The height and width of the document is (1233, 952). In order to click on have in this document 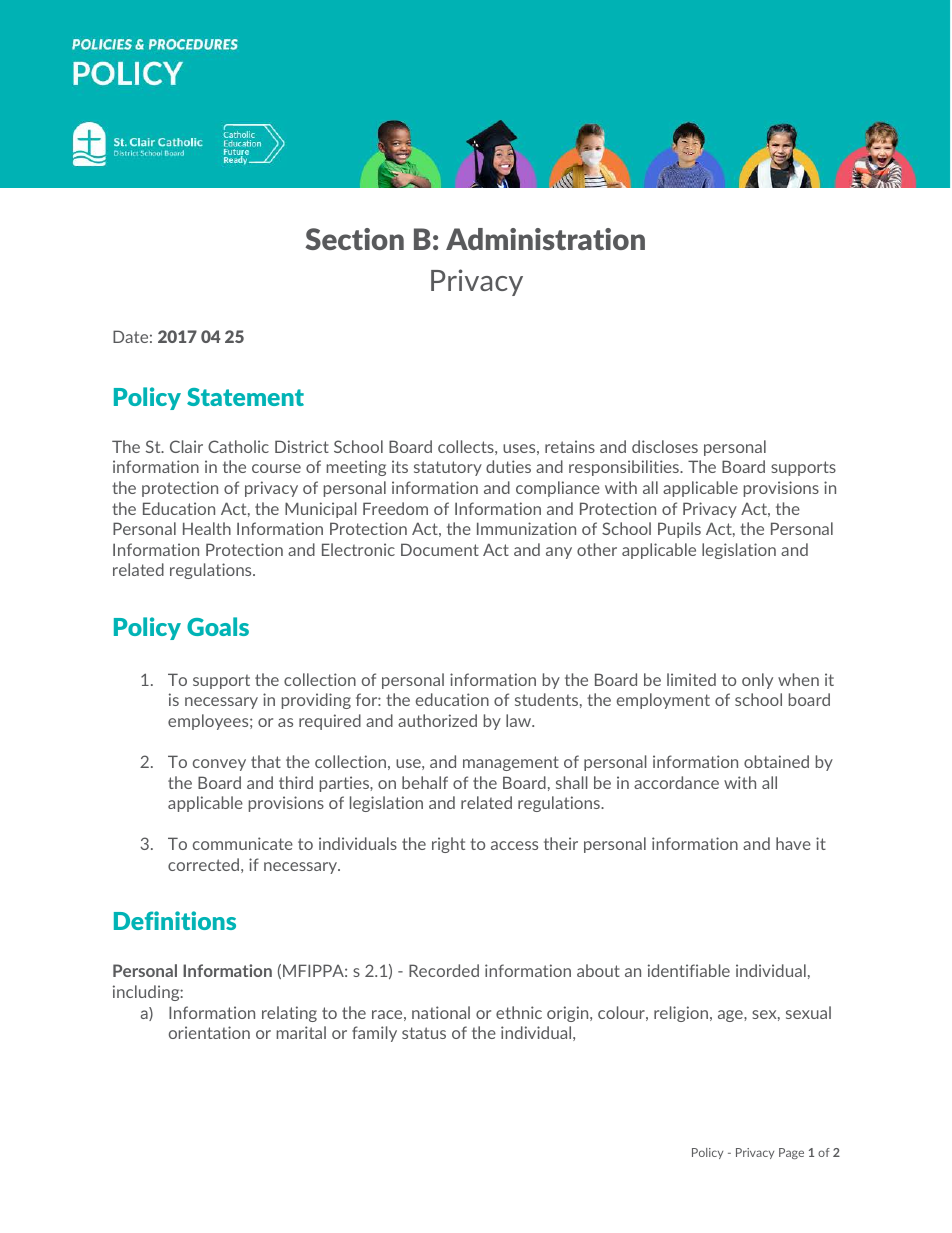, I will do `click(793, 843)`.
